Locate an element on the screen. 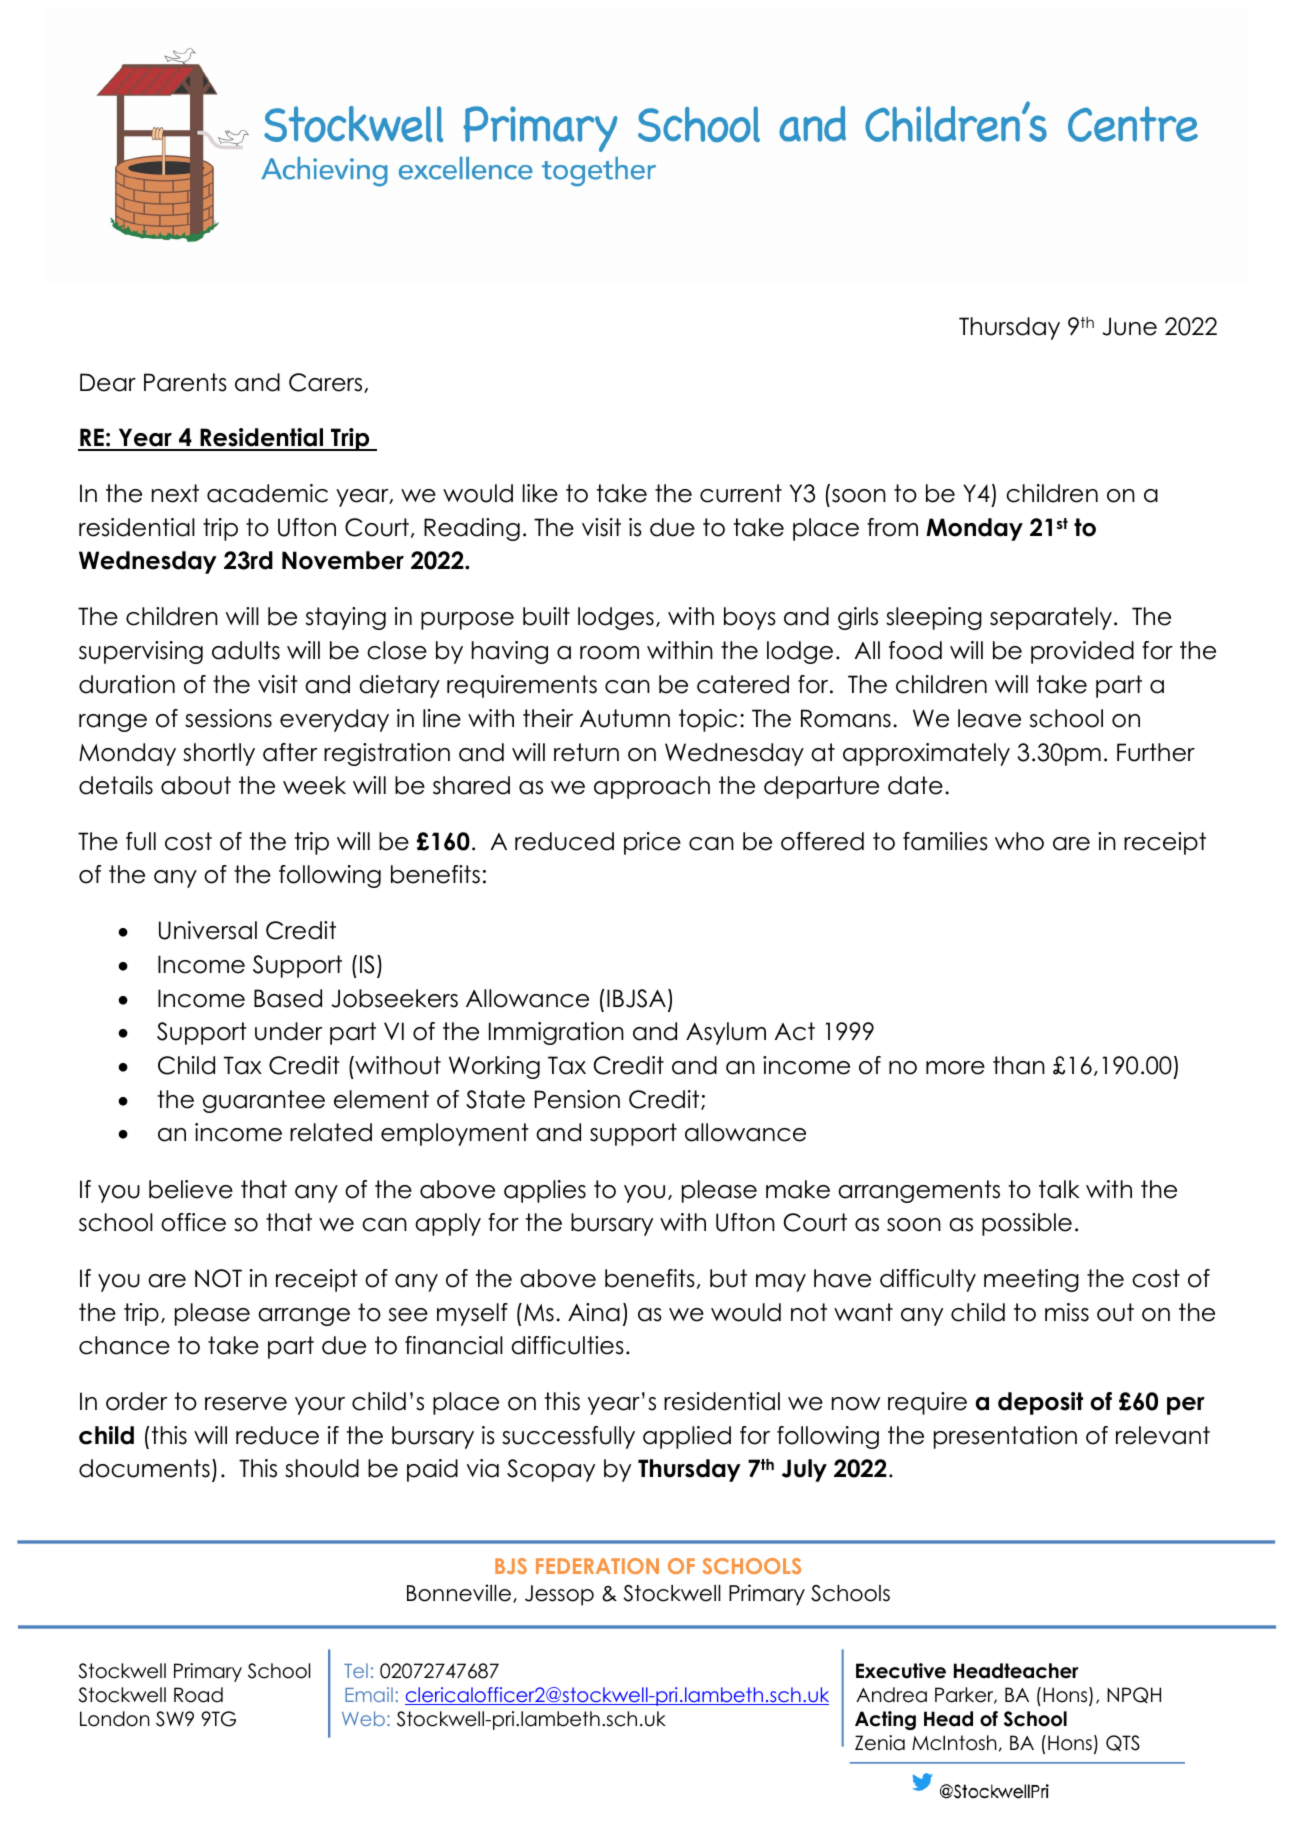  QTS is located at coordinates (1123, 1743).
